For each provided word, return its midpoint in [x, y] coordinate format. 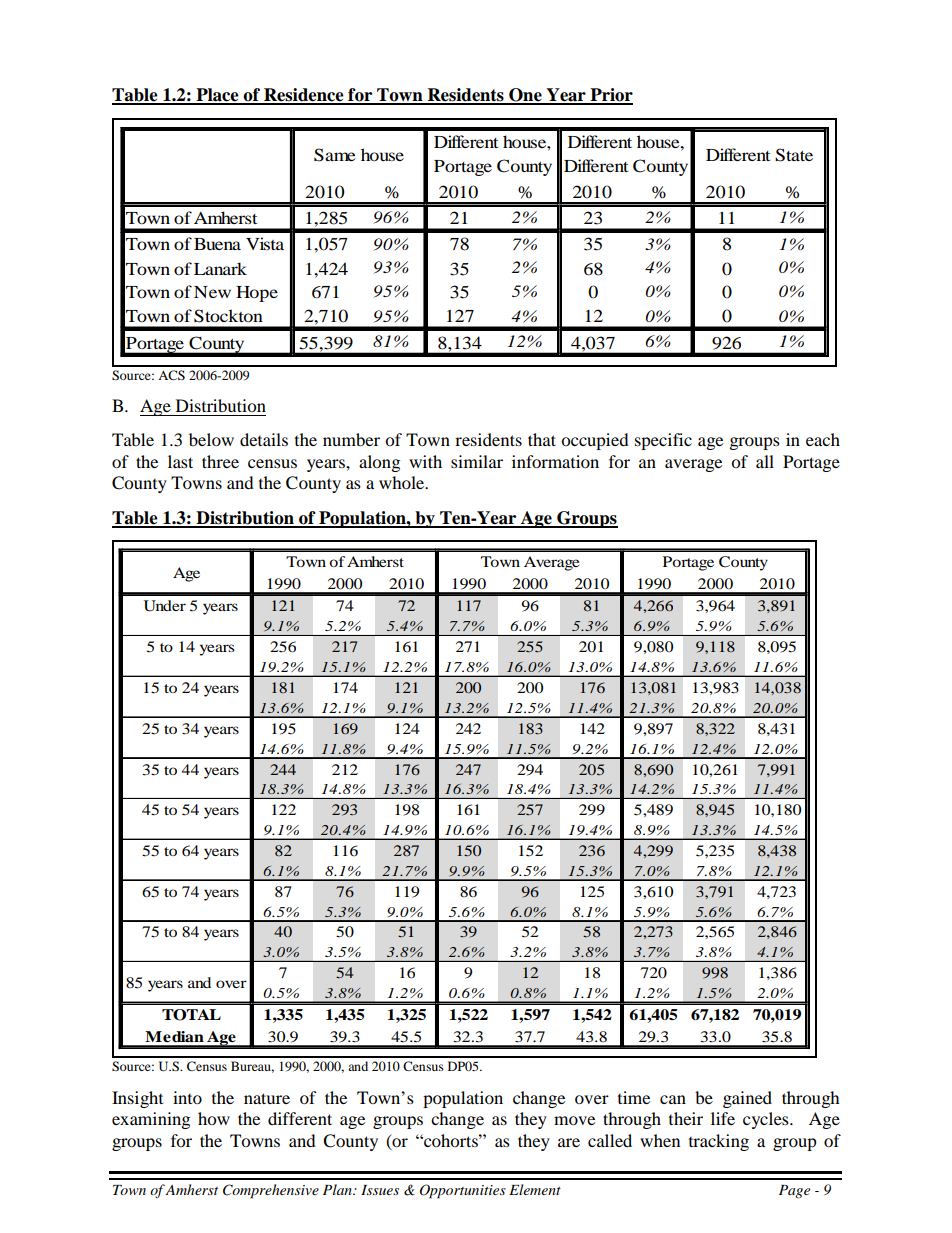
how [214, 1118]
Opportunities [463, 1191]
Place [217, 96]
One [525, 96]
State [794, 155]
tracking [719, 1142]
